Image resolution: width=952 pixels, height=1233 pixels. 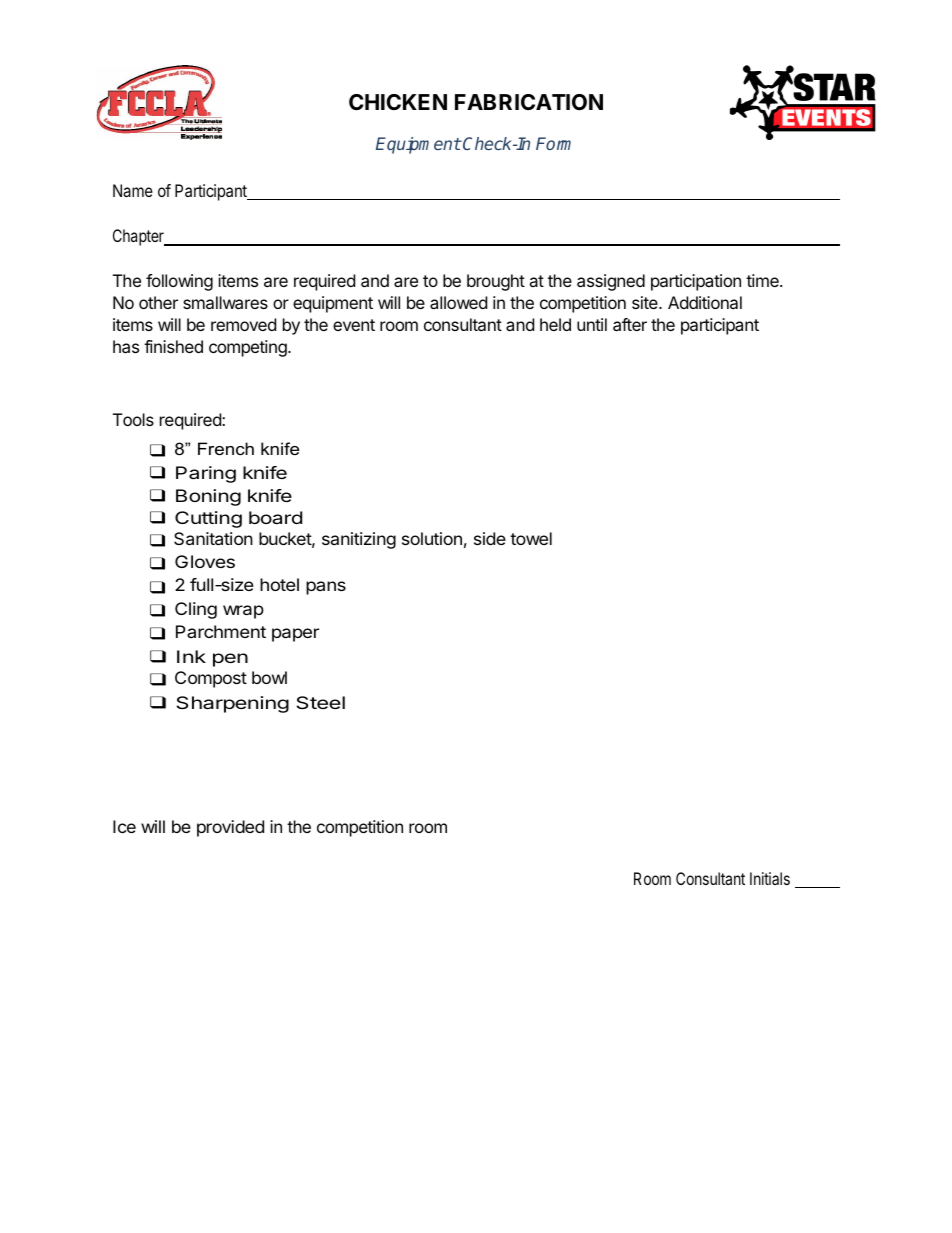 I want to click on Initials, so click(x=770, y=878).
